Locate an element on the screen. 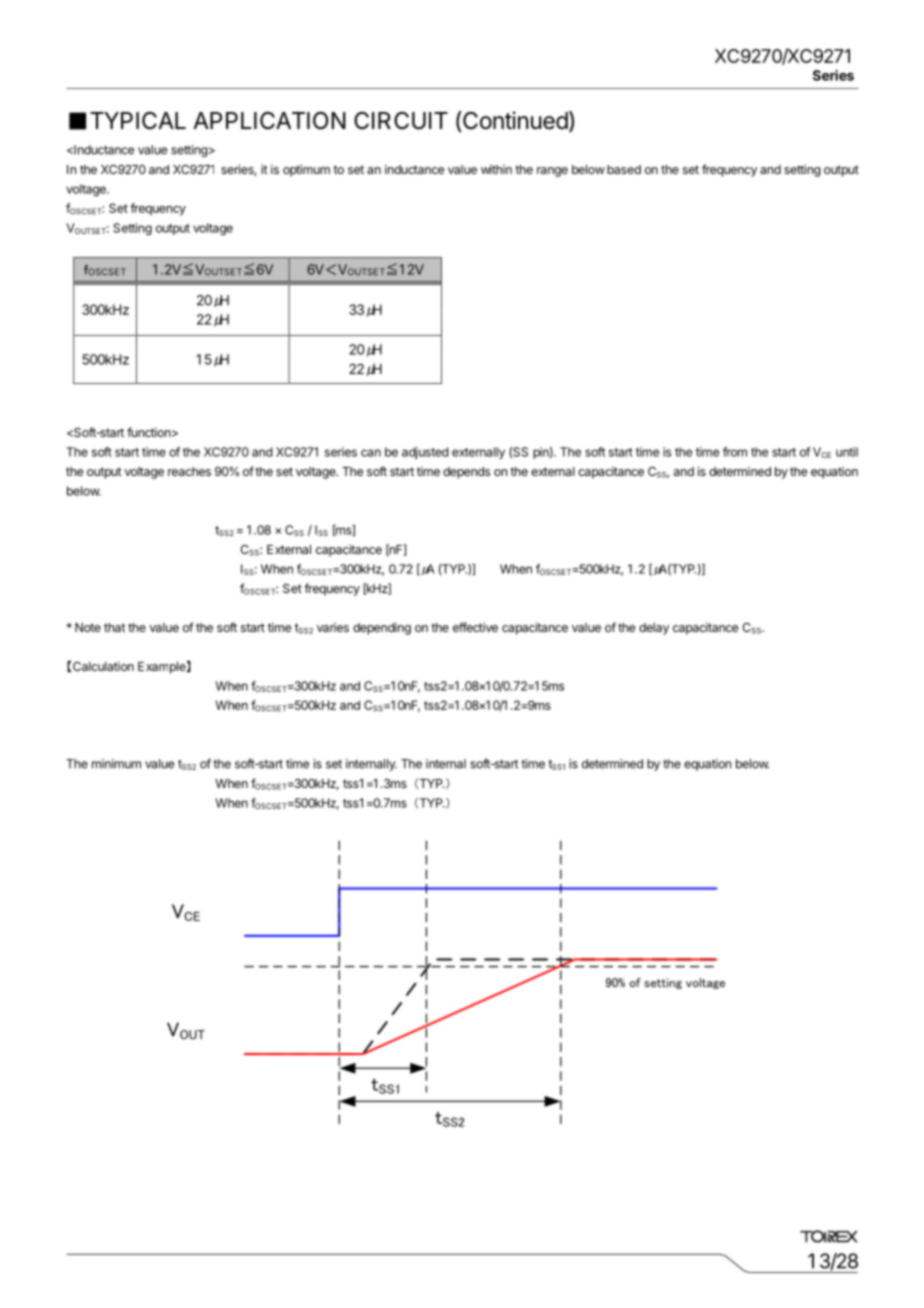 The image size is (924, 1308). until is located at coordinates (847, 452).
